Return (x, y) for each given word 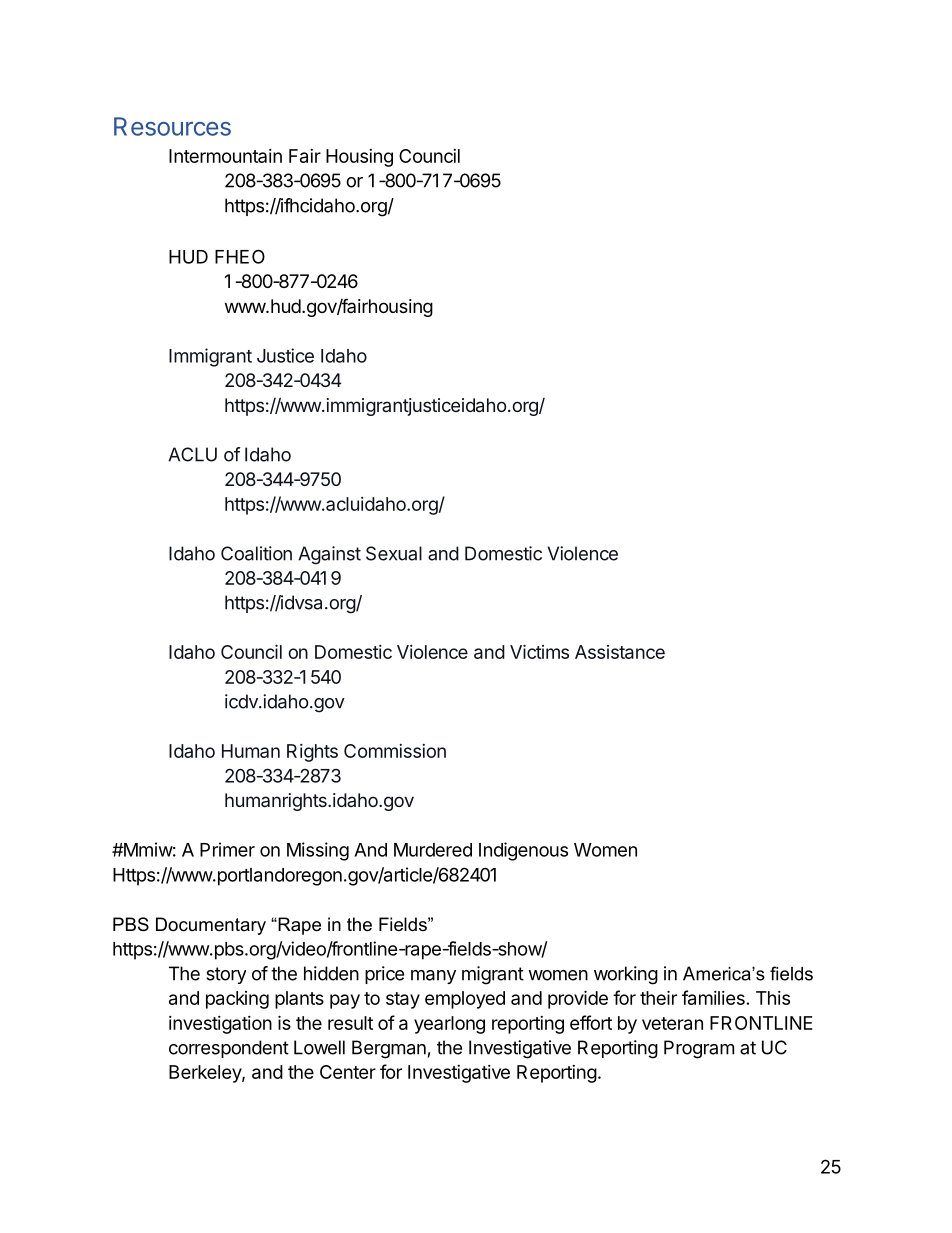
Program (699, 1049)
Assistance (620, 652)
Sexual (394, 553)
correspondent (229, 1049)
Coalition (256, 553)
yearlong (449, 1025)
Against (329, 555)
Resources (172, 126)
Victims (539, 652)
